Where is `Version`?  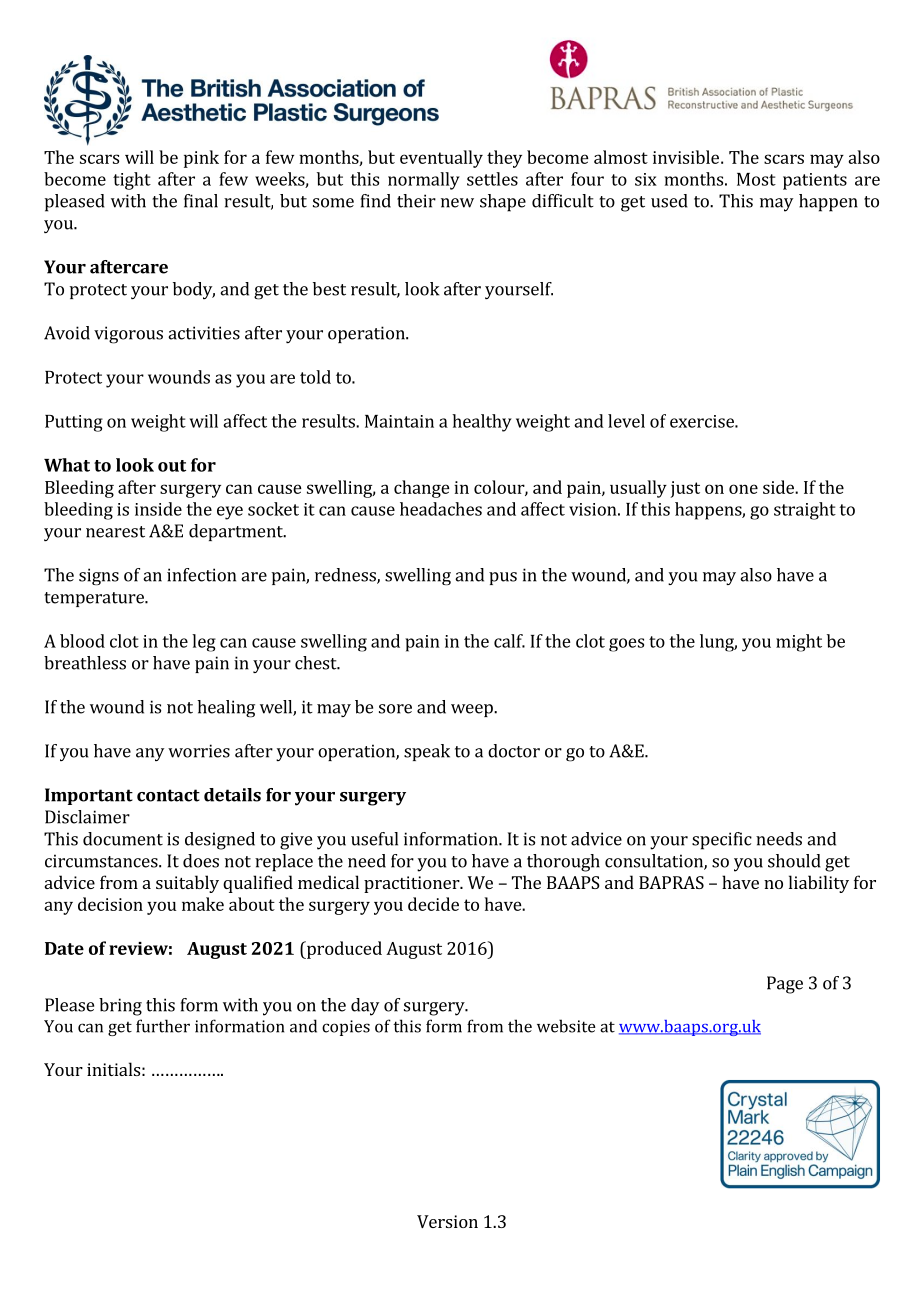
Version is located at coordinates (447, 1221).
